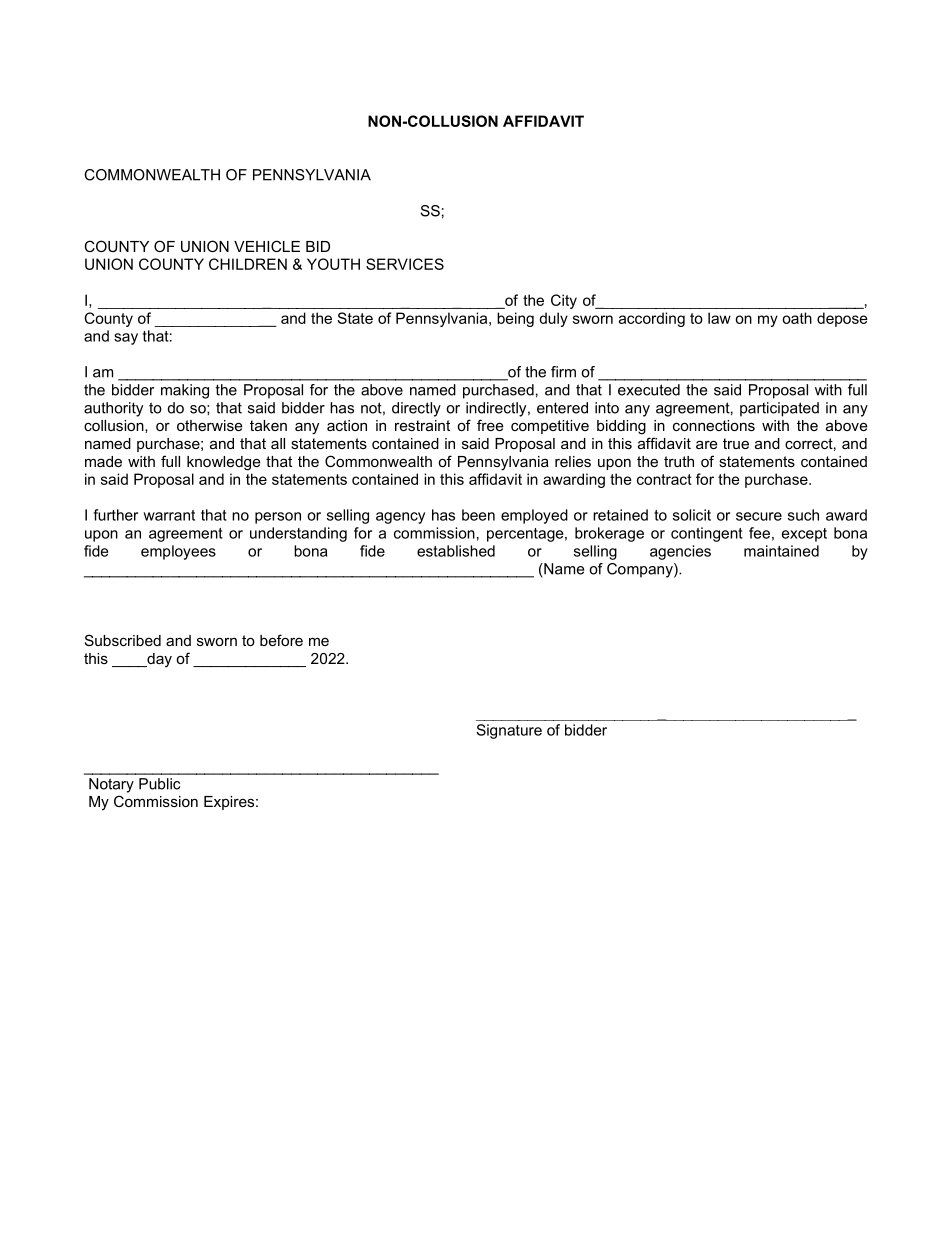 The image size is (952, 1233). What do you see at coordinates (248, 264) in the screenshot?
I see `CHILDREN` at bounding box center [248, 264].
